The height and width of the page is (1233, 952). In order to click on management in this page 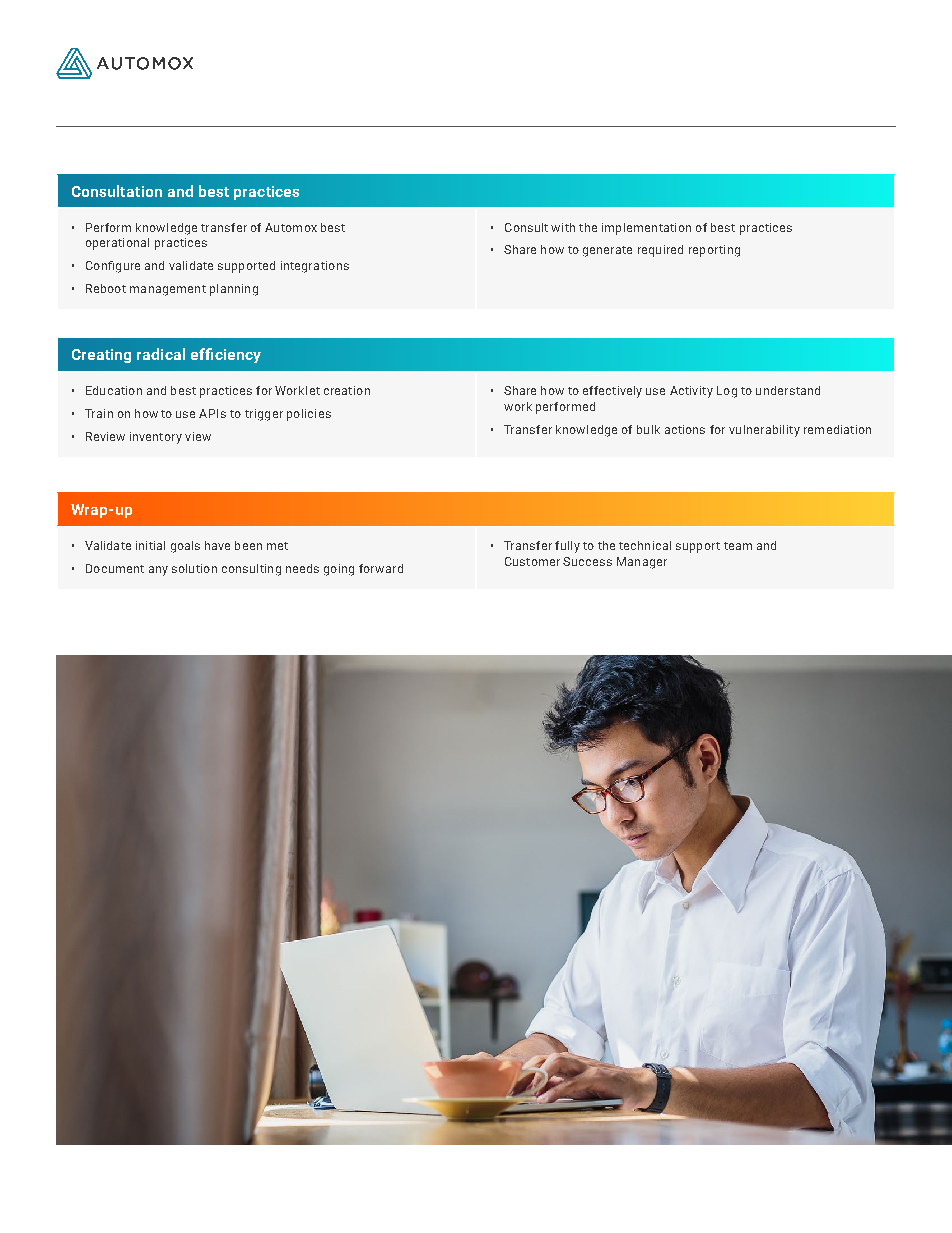, I will do `click(168, 290)`.
